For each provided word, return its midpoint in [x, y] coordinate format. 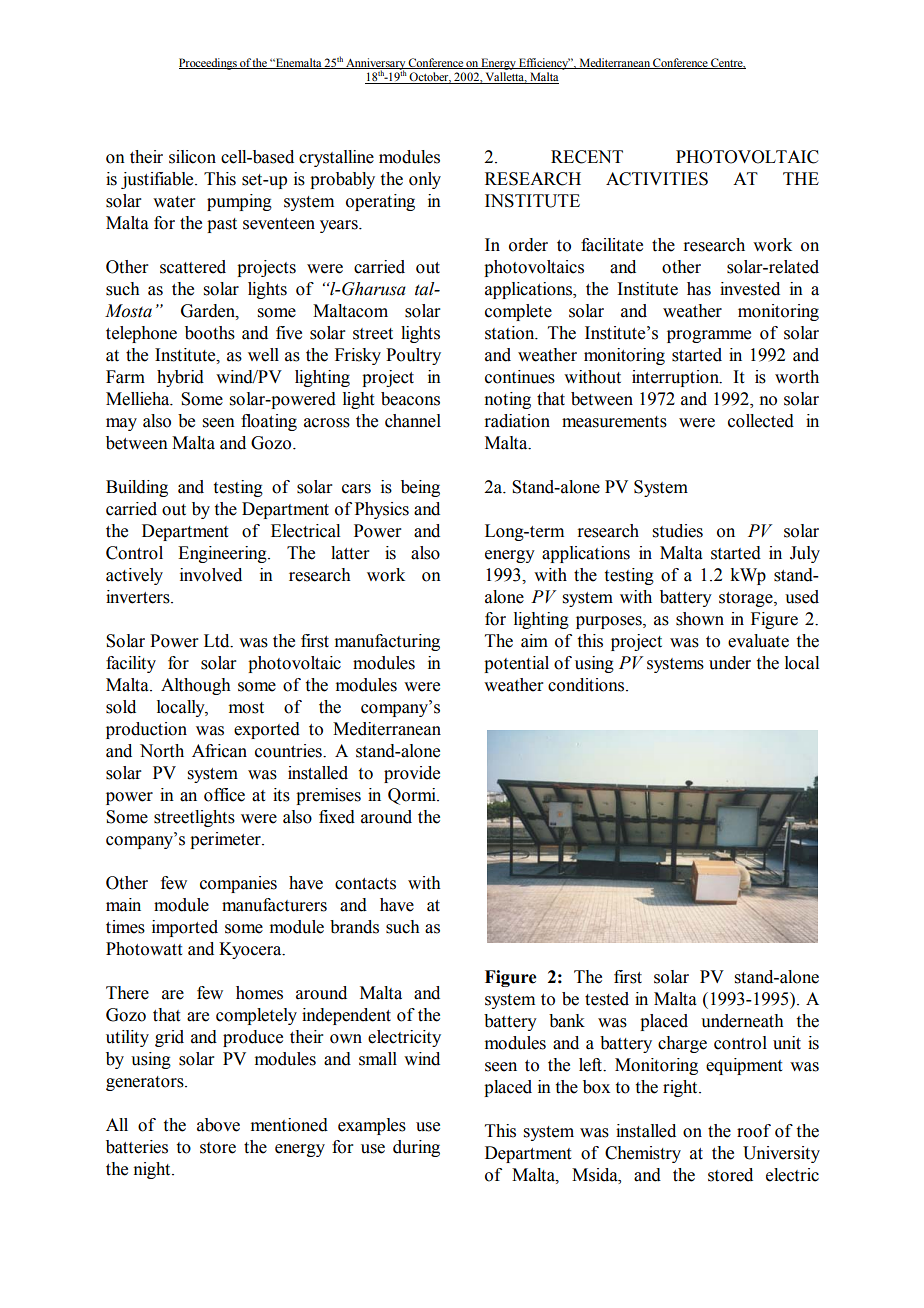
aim [534, 641]
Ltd [218, 641]
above [218, 1125]
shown [700, 619]
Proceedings [209, 64]
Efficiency [544, 64]
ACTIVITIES [657, 179]
